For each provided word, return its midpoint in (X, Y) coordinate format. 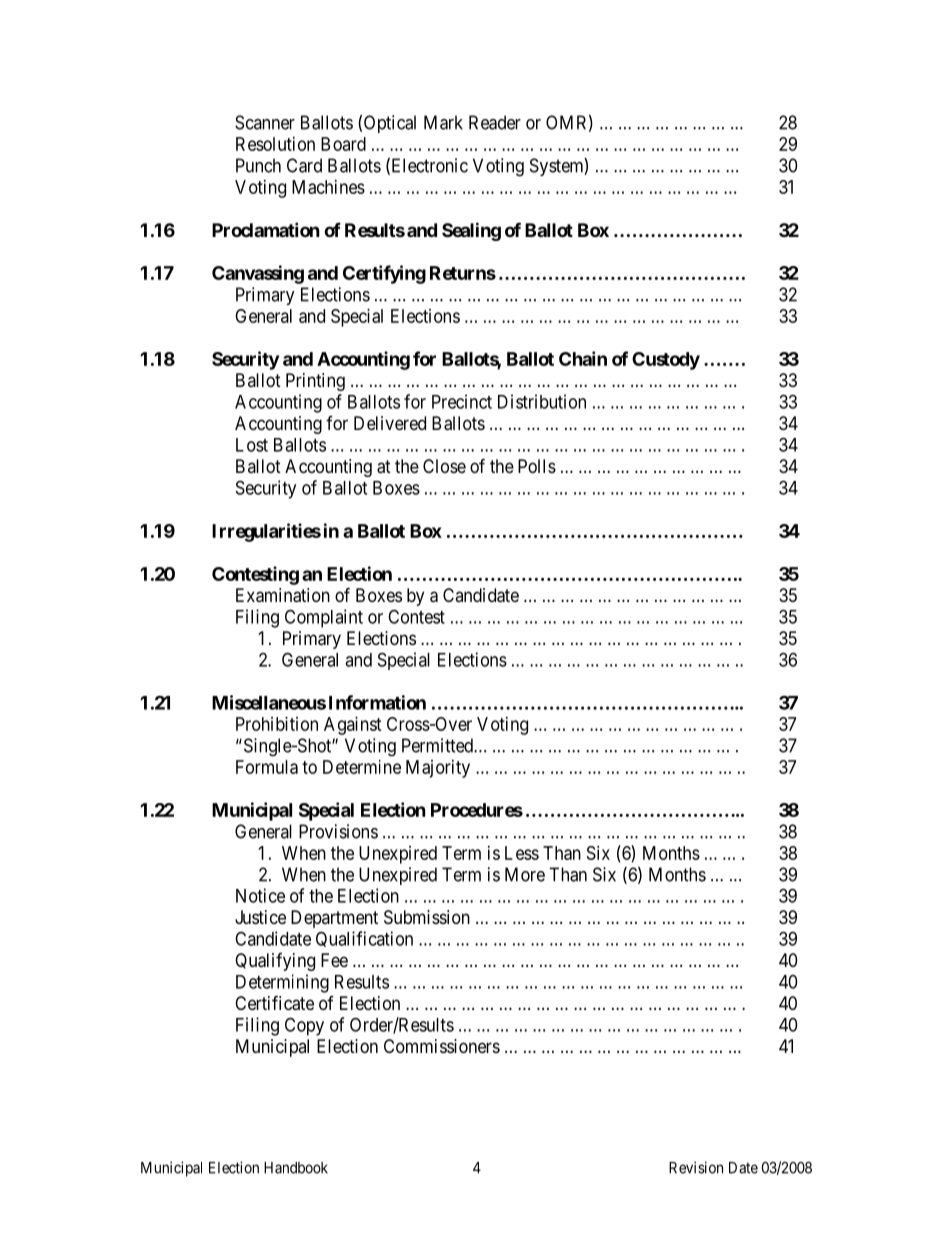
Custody (666, 361)
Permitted (438, 745)
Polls (537, 466)
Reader (495, 122)
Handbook (296, 1168)
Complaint (324, 618)
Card (304, 165)
